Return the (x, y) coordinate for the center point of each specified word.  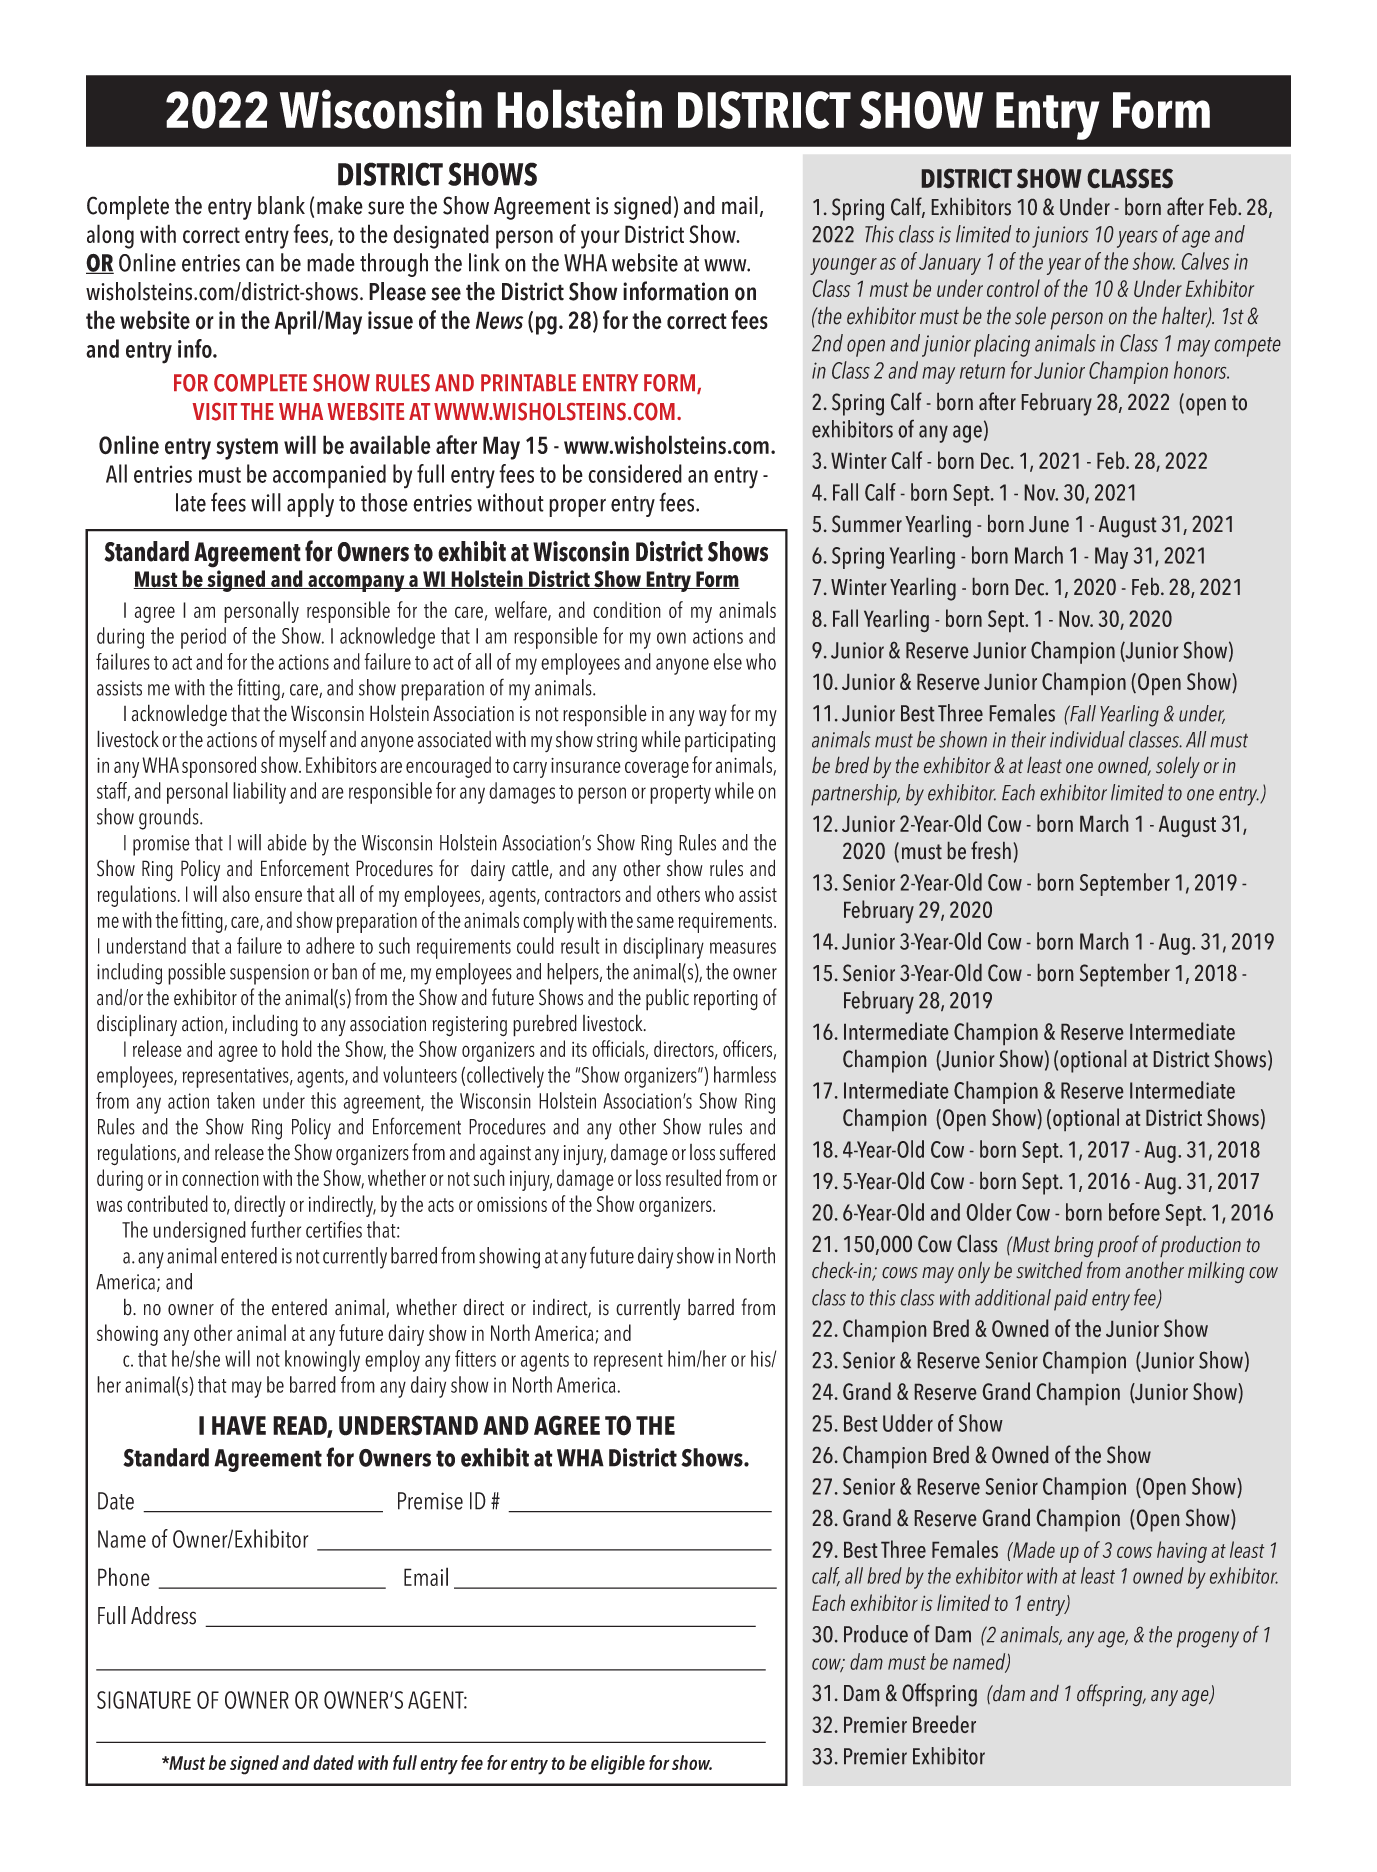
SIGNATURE (144, 1700)
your (600, 239)
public (667, 999)
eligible (618, 1765)
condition (627, 609)
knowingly (322, 1361)
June (1049, 524)
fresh (991, 850)
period (203, 638)
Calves (1205, 261)
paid (1071, 1300)
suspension (269, 974)
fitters (475, 1358)
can (260, 265)
